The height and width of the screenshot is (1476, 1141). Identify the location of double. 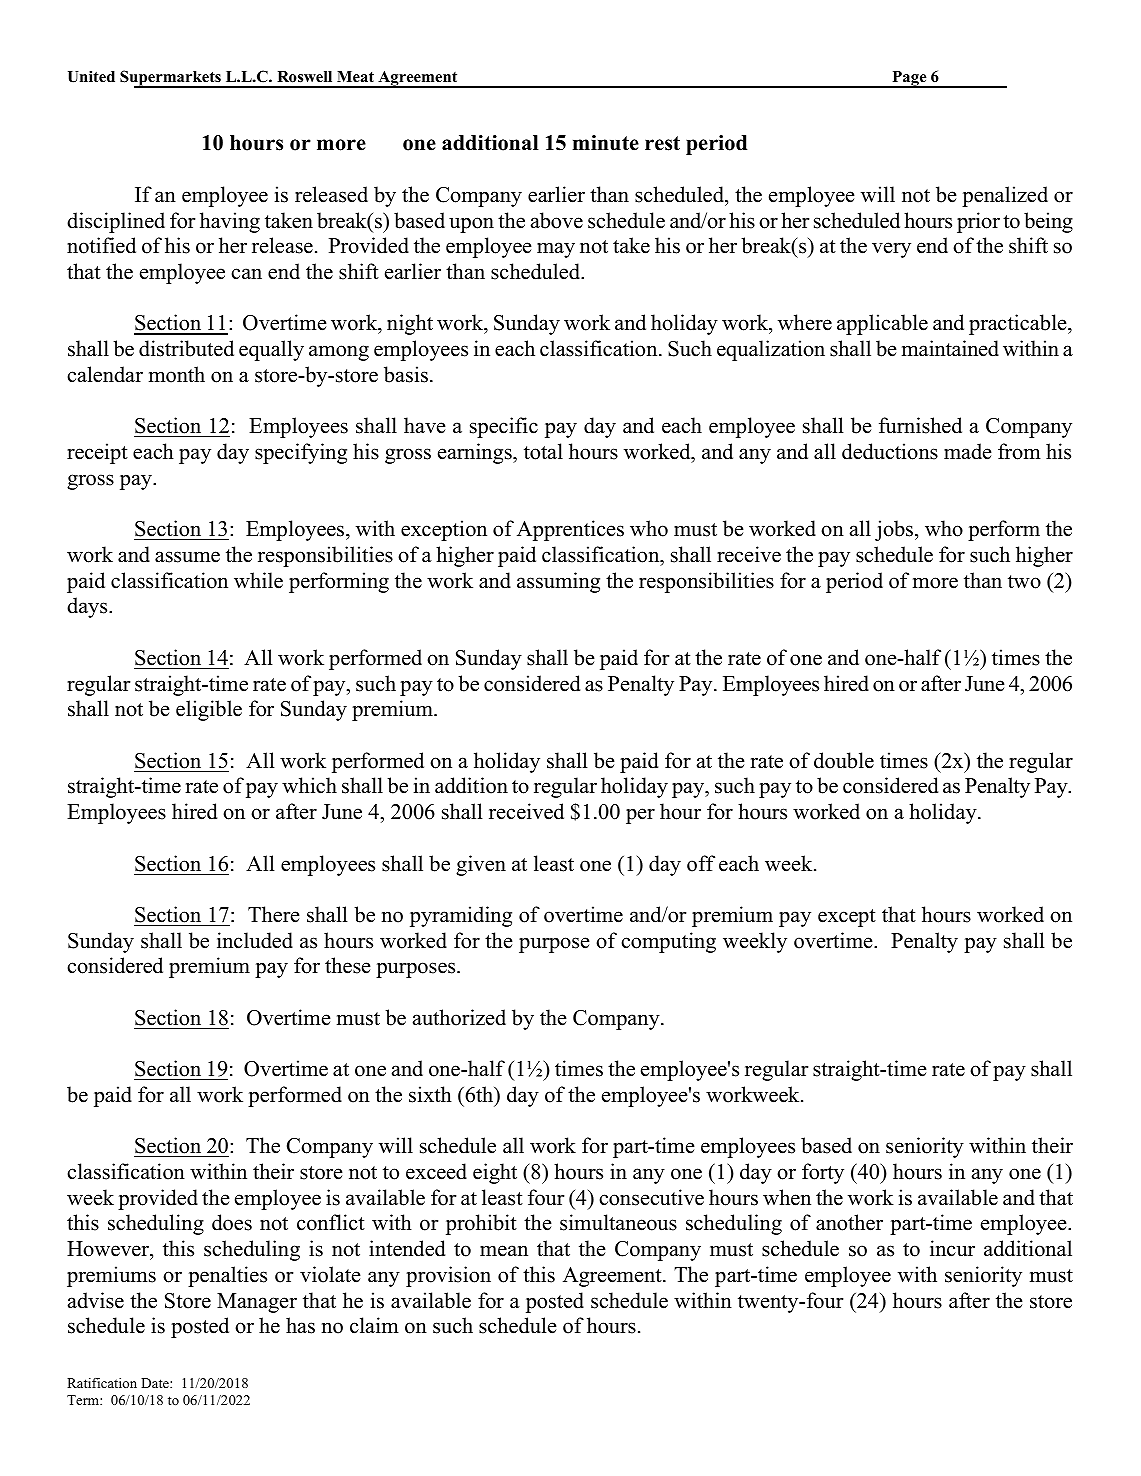
(844, 760).
